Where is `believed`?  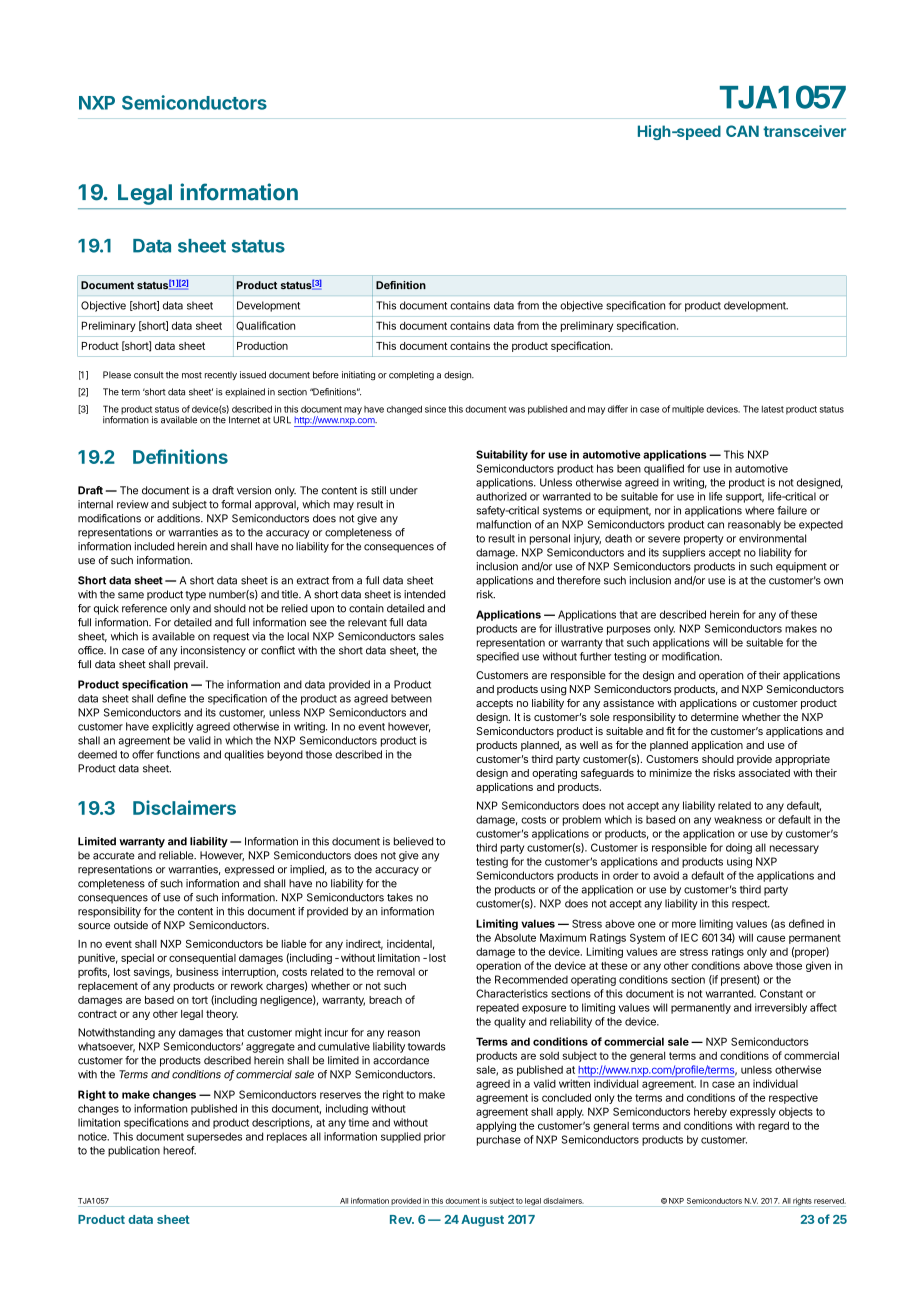 believed is located at coordinates (413, 841).
